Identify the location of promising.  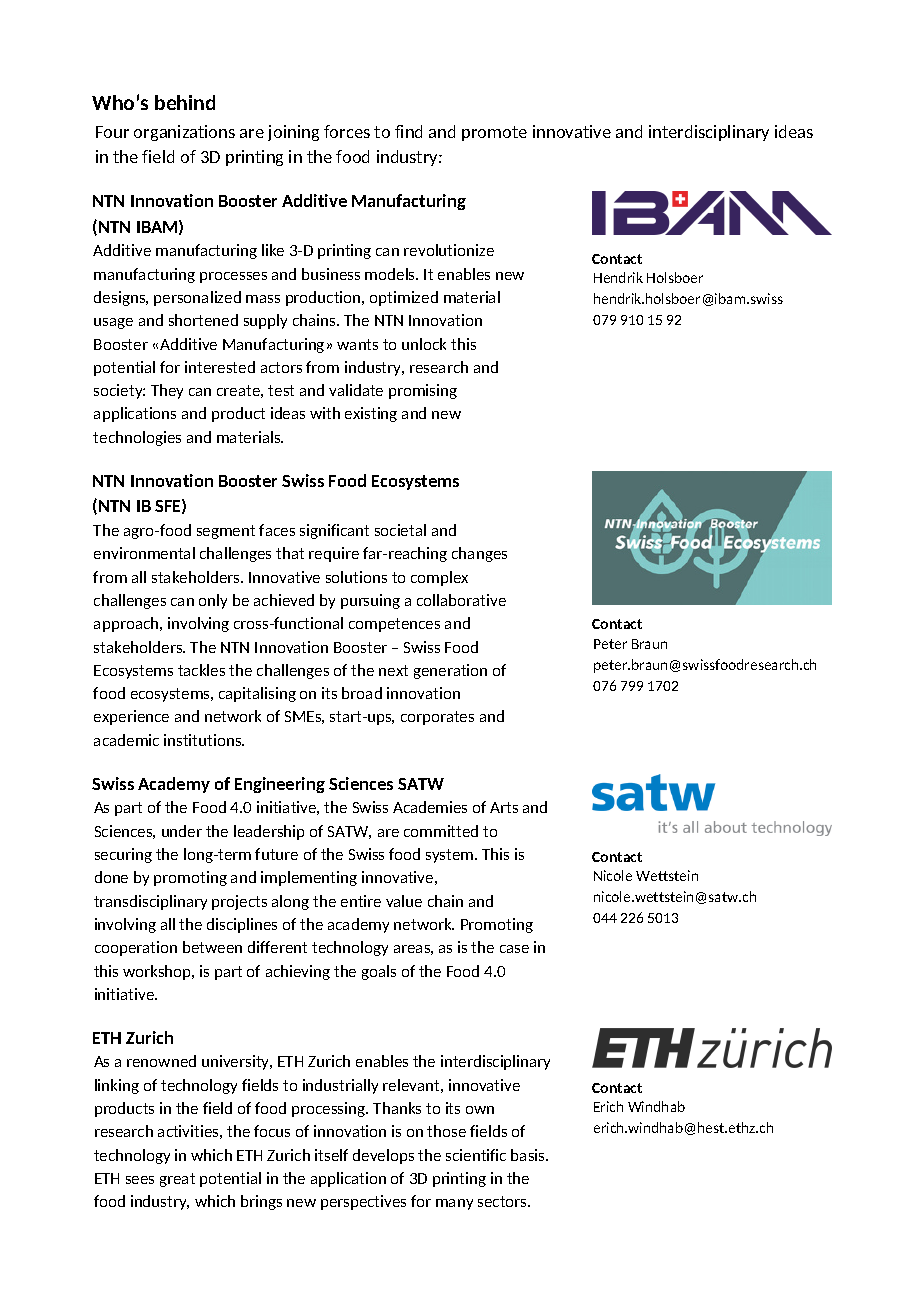
(423, 391).
